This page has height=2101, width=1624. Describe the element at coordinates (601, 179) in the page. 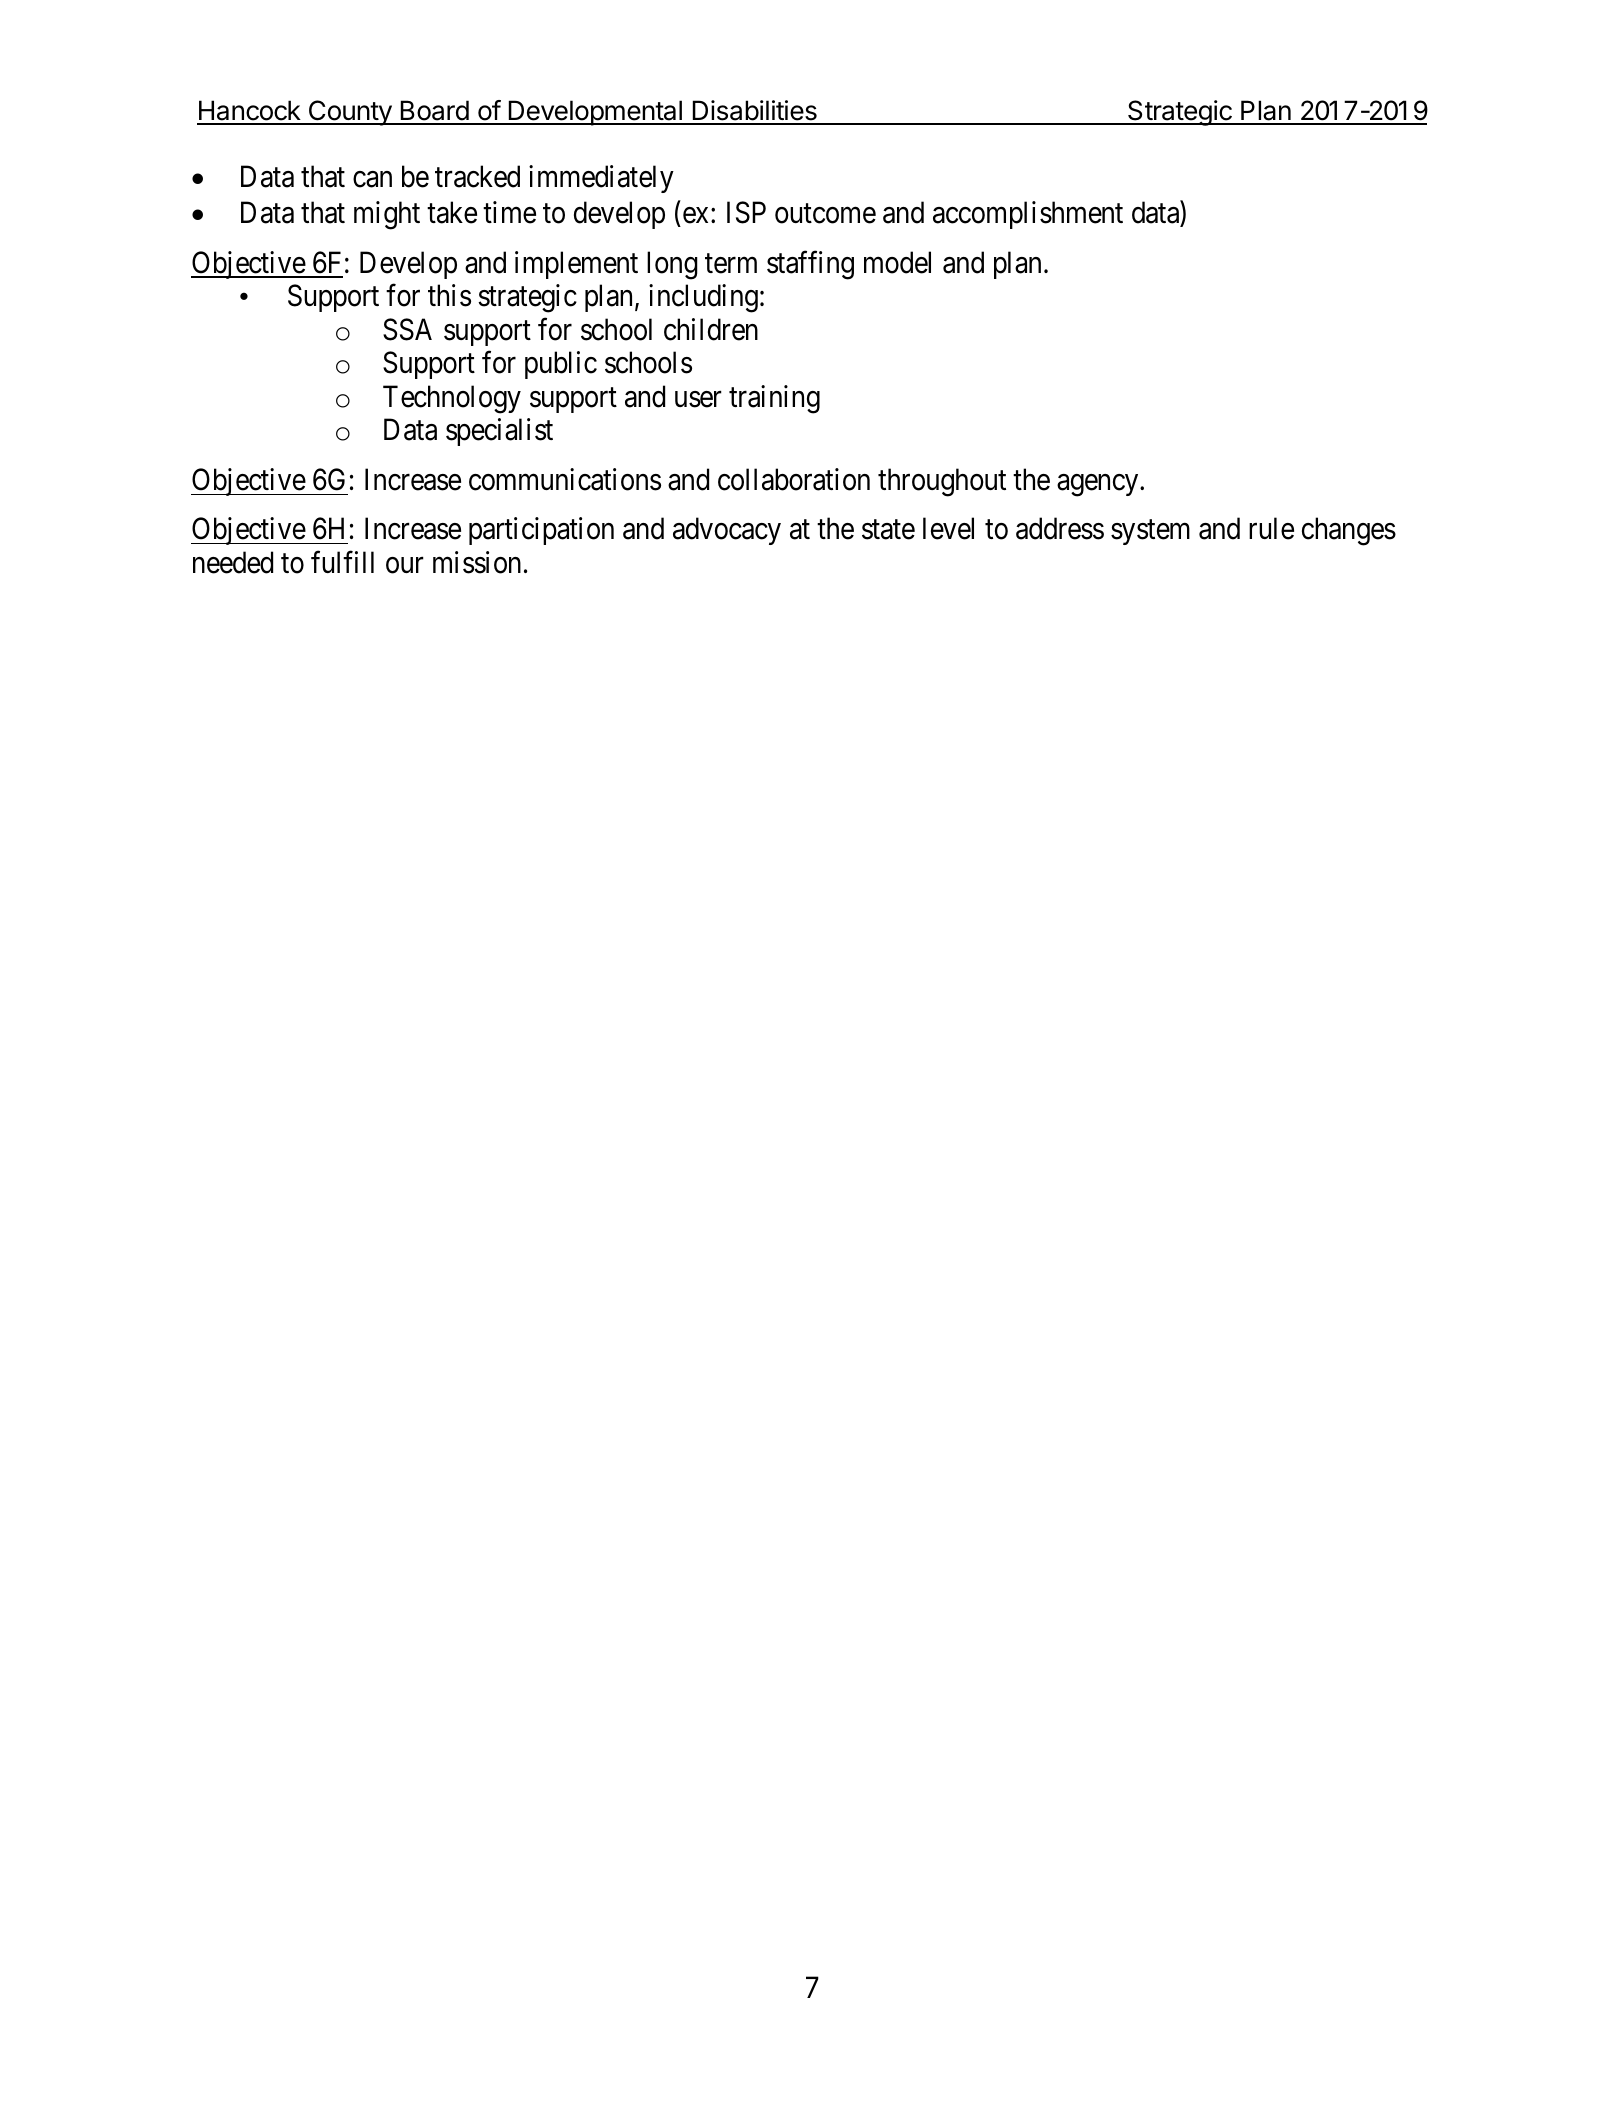

I see `immediately` at that location.
